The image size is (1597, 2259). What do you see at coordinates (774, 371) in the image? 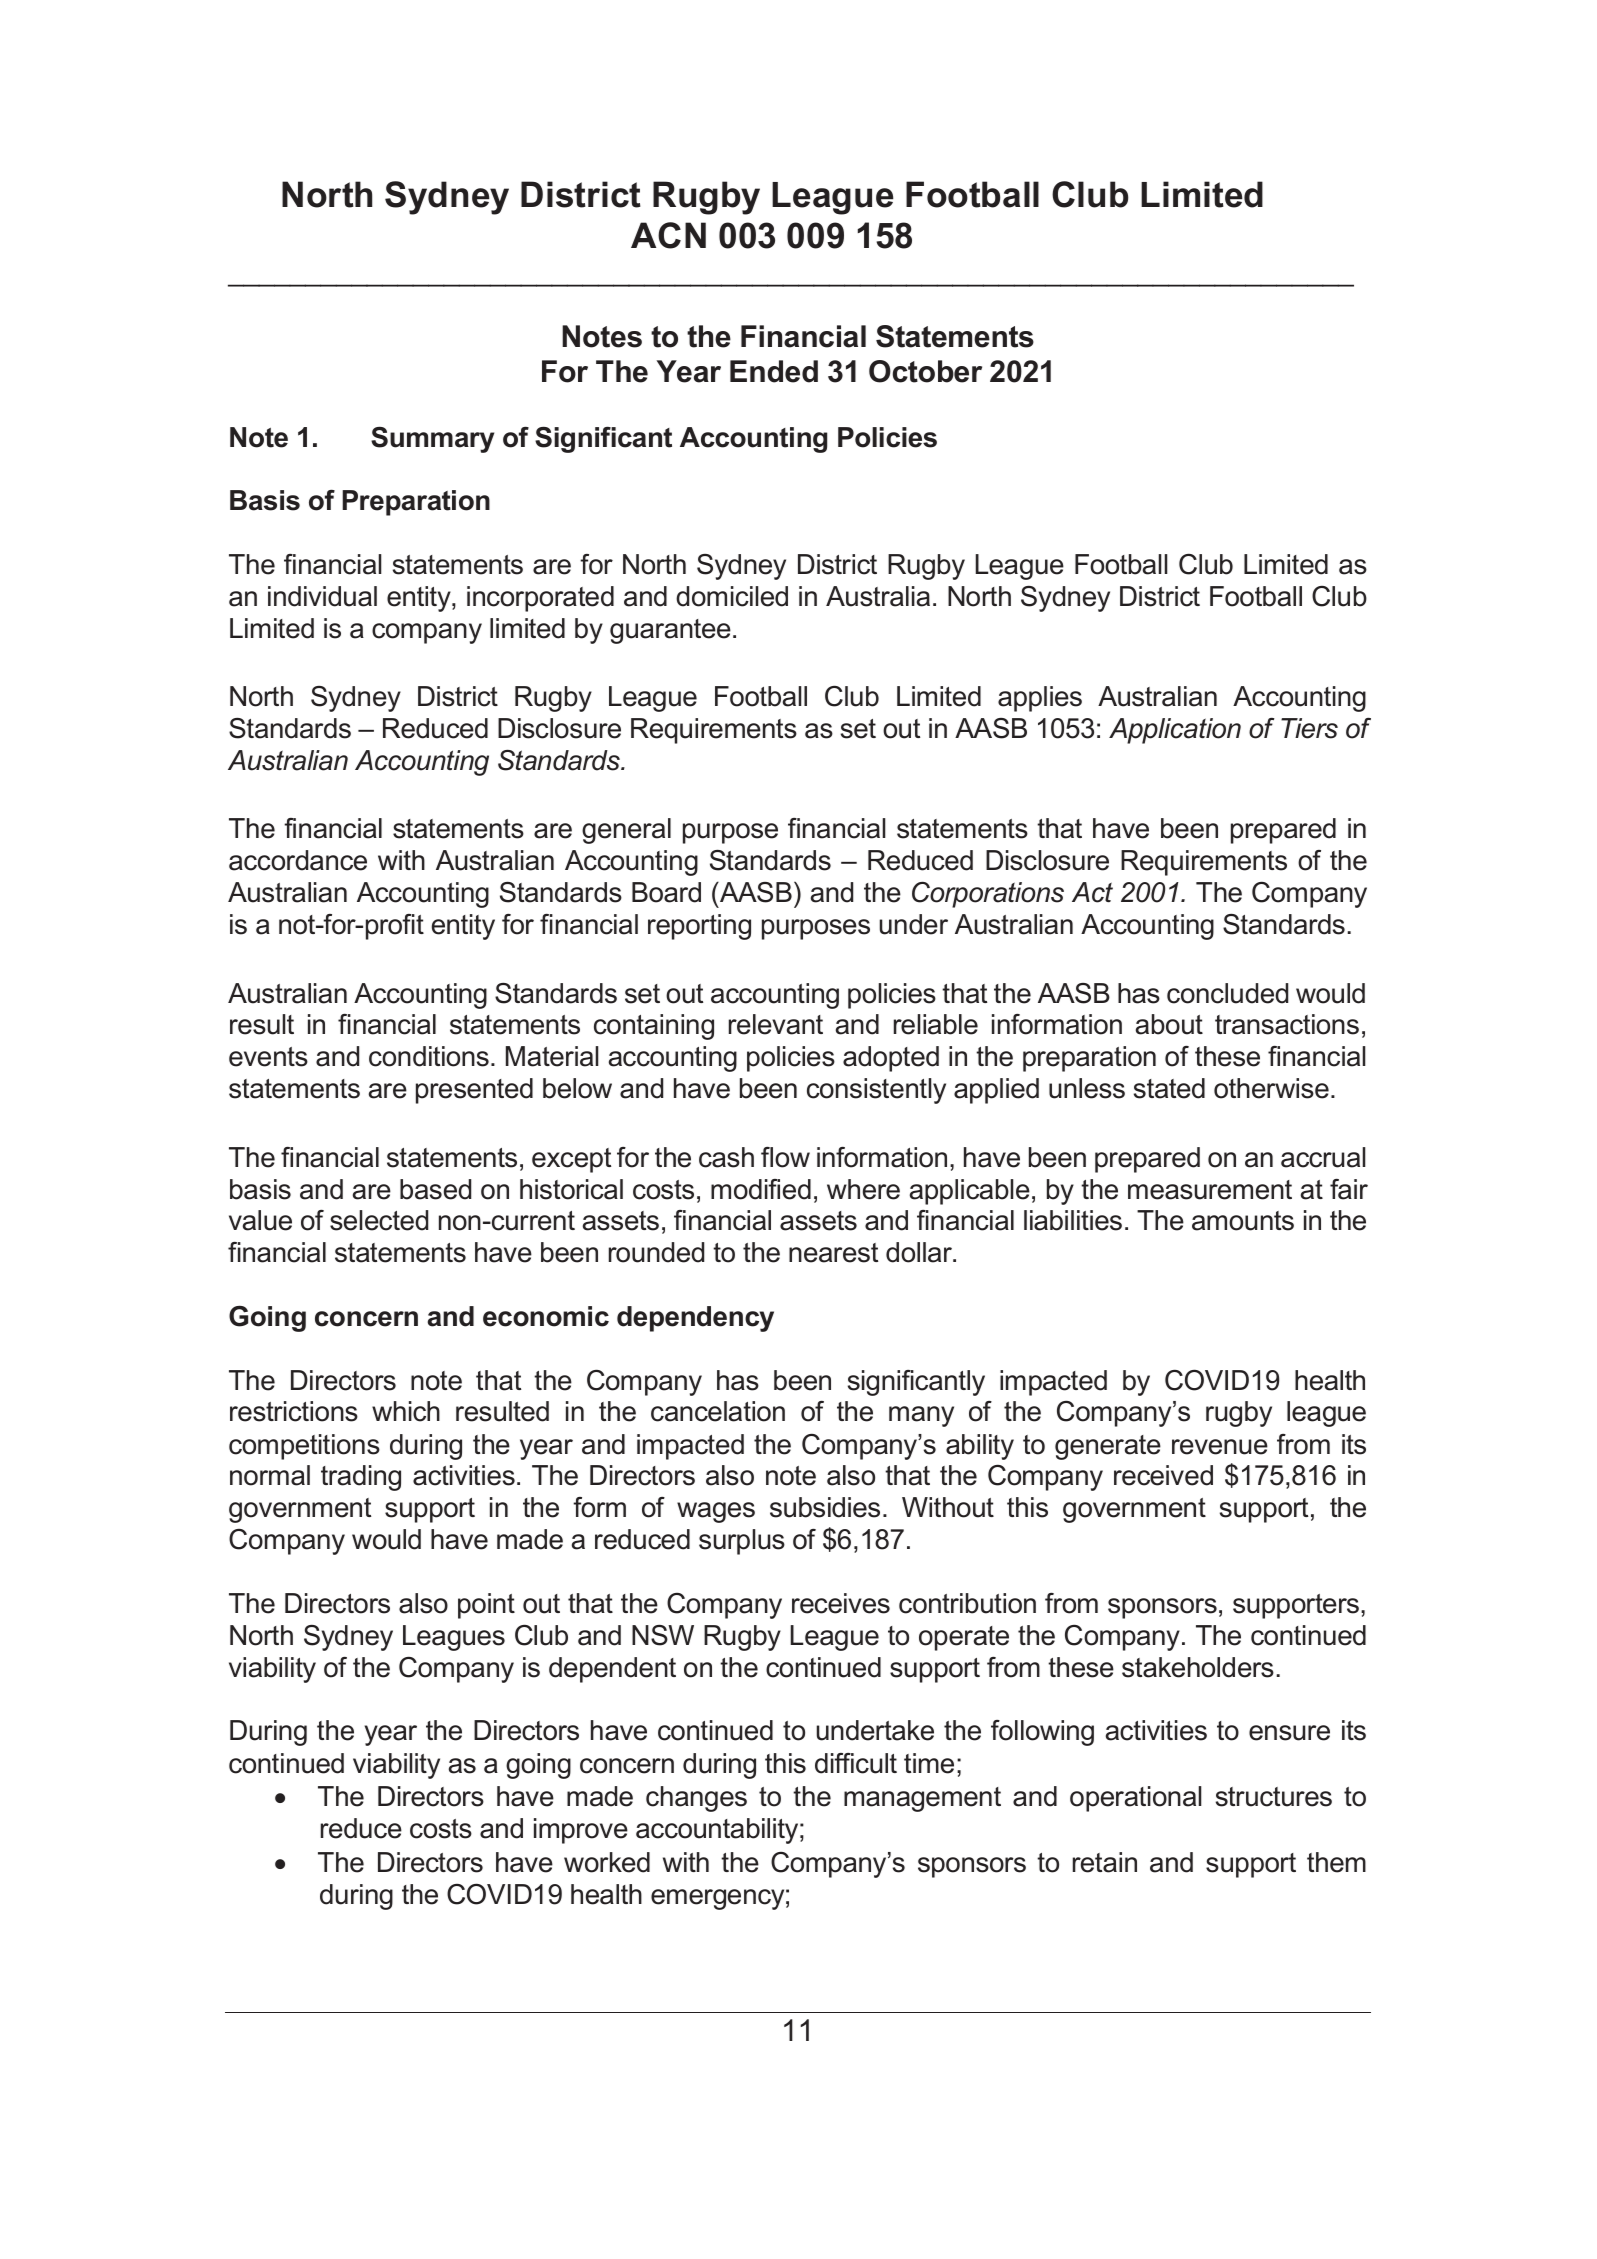
I see `Ended` at bounding box center [774, 371].
